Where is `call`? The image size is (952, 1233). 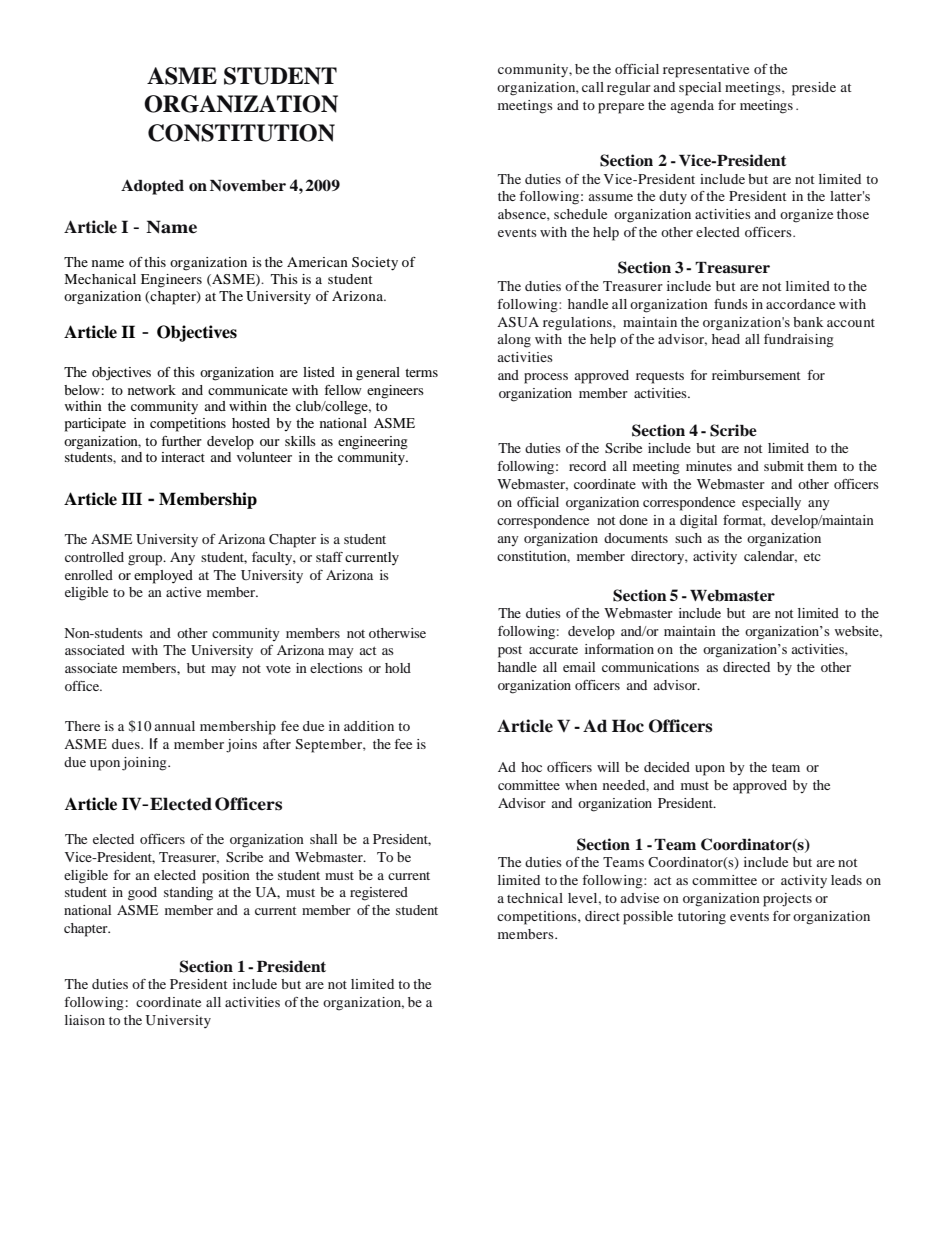
call is located at coordinates (593, 87).
